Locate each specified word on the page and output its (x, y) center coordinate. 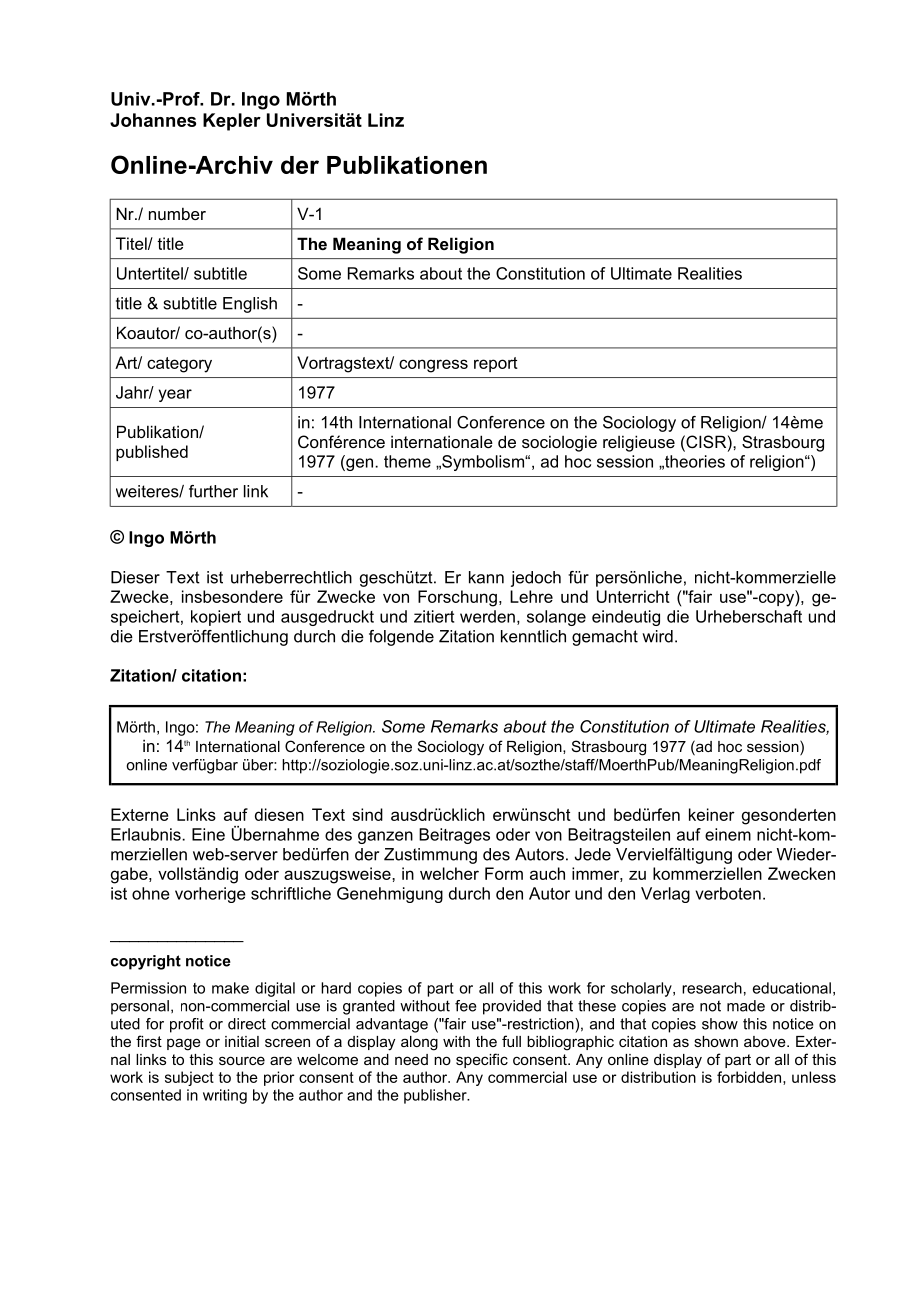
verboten (728, 893)
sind (367, 814)
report (496, 364)
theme (407, 461)
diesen (279, 814)
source (242, 1060)
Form (504, 873)
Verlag (665, 895)
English (250, 305)
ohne (151, 893)
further (213, 491)
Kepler (232, 122)
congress (433, 366)
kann (486, 577)
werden (487, 616)
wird (657, 636)
